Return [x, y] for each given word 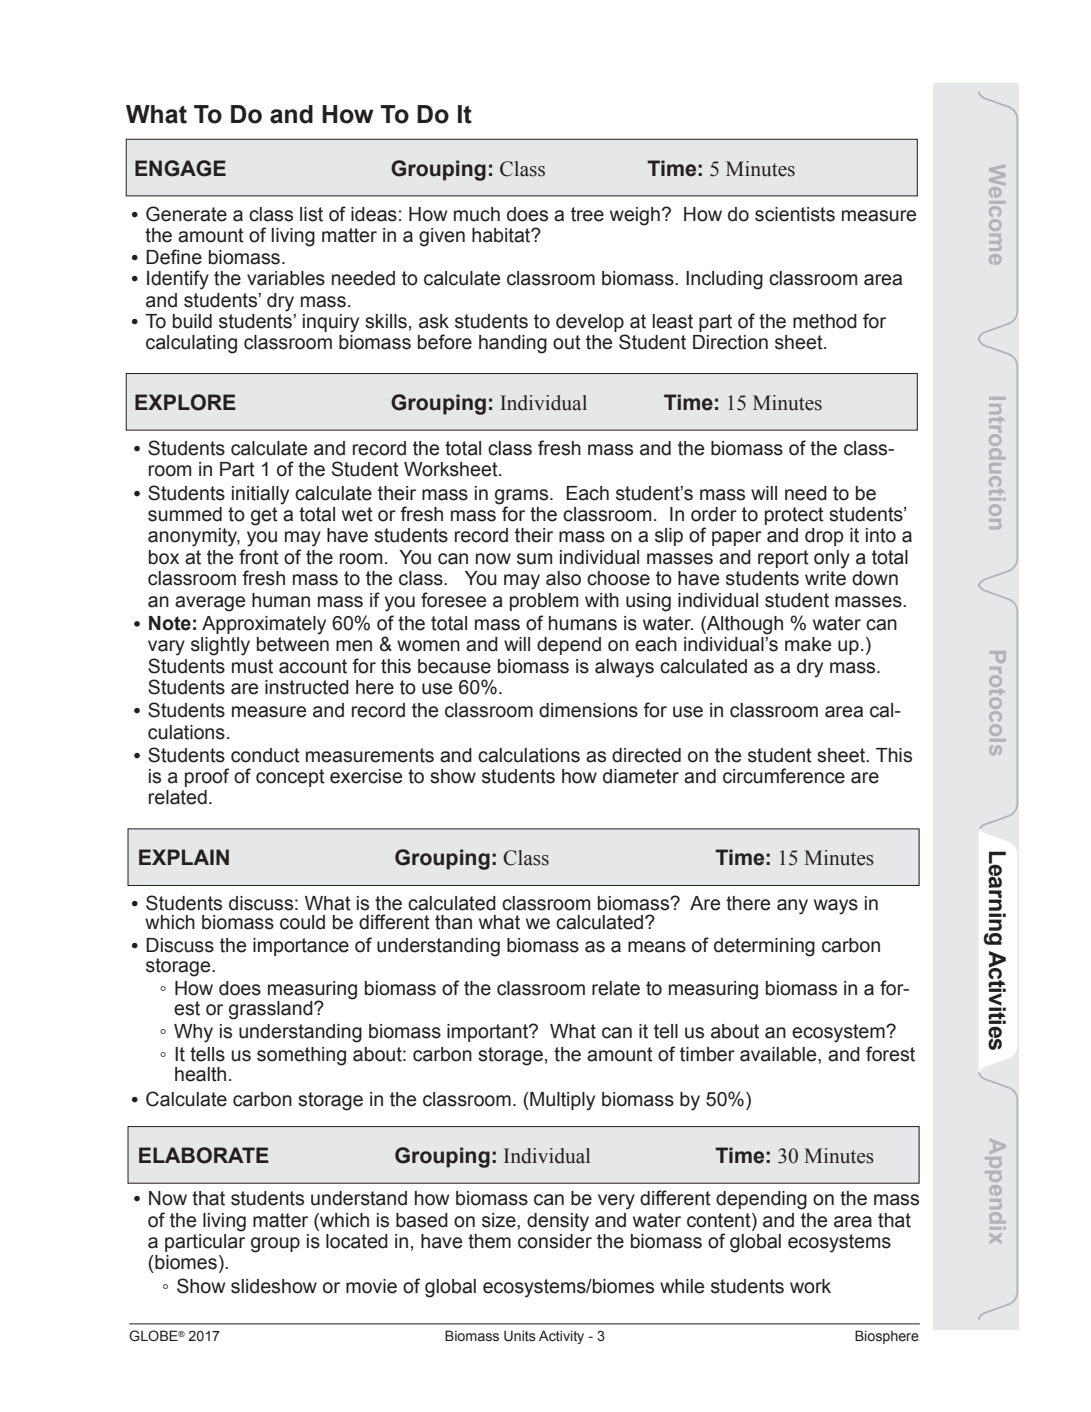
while [682, 1286]
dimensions [588, 710]
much [477, 214]
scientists [795, 214]
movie [371, 1286]
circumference [784, 776]
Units [520, 1336]
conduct [265, 755]
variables [286, 278]
